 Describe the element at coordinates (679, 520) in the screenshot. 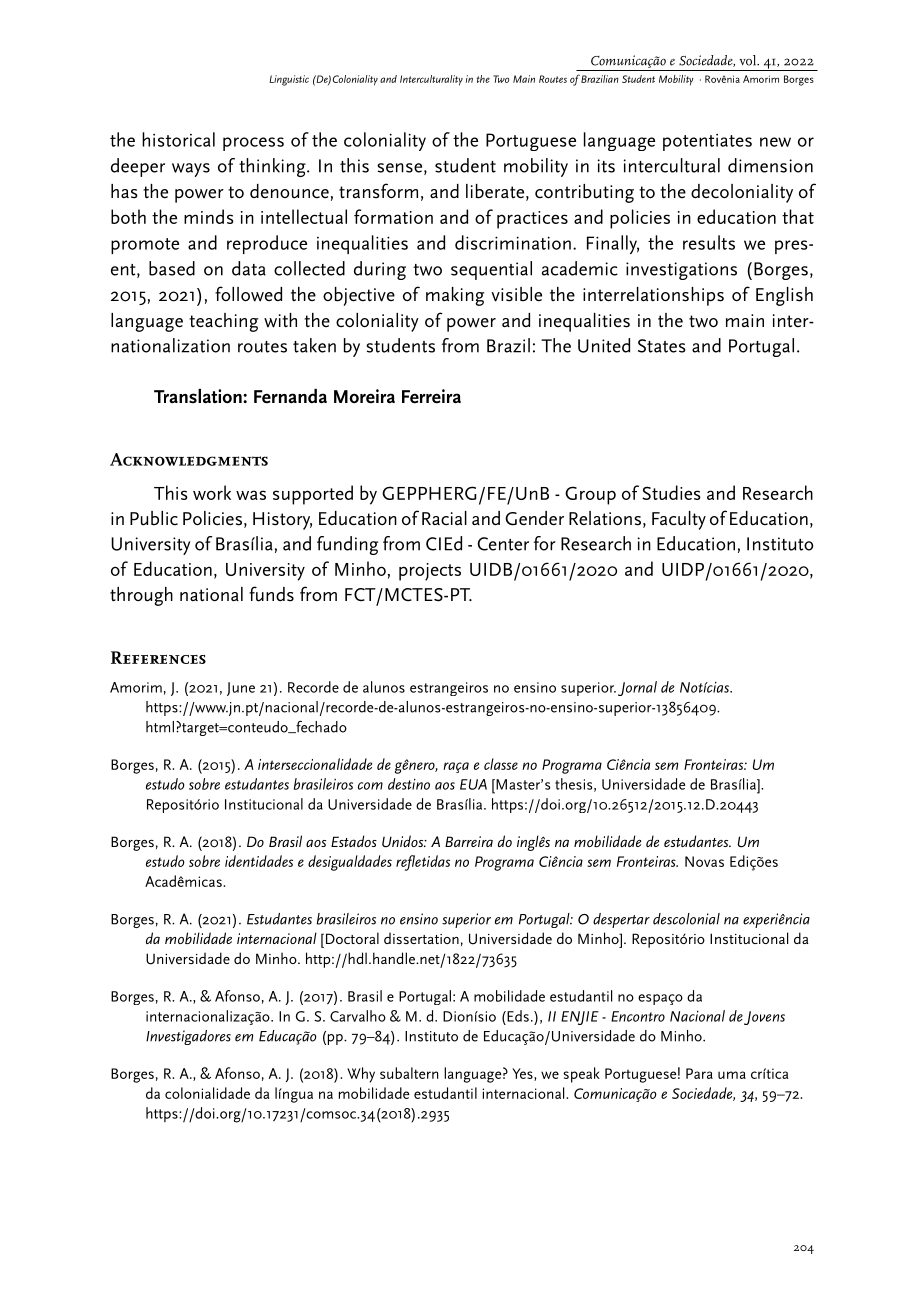

I see `Faculty` at that location.
